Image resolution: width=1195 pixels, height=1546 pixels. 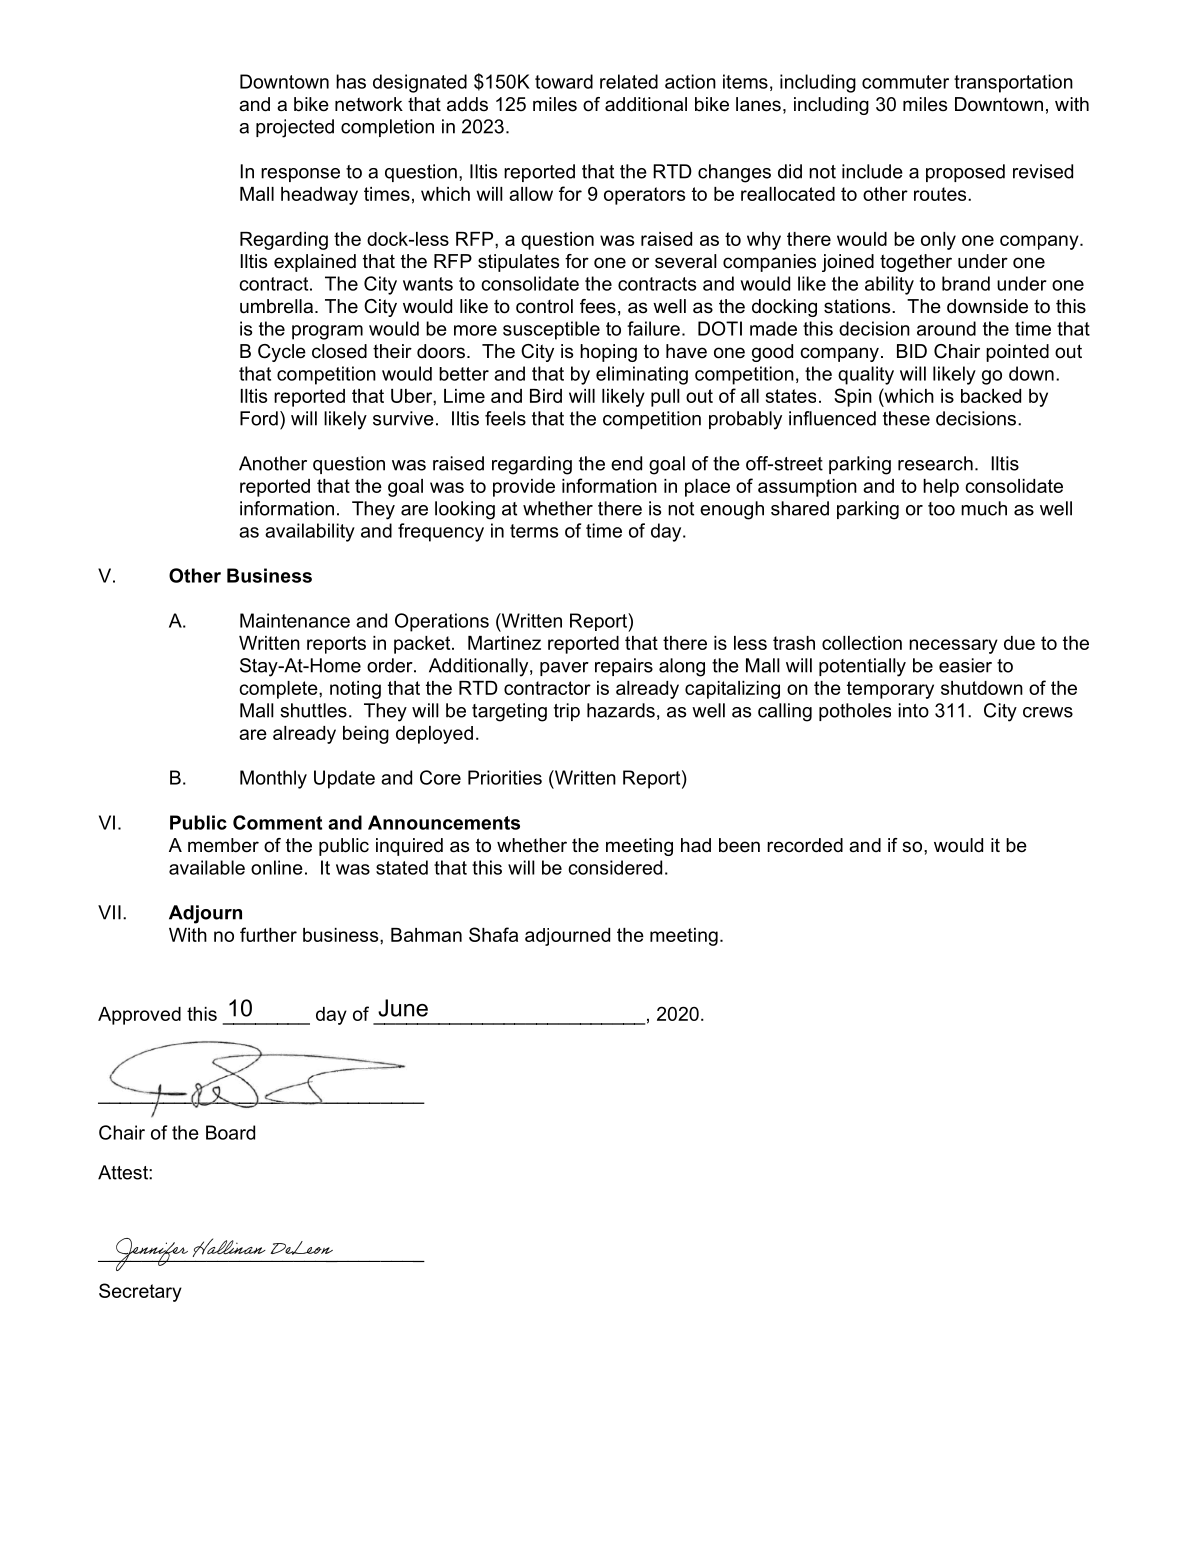 What do you see at coordinates (230, 1132) in the screenshot?
I see `Board` at bounding box center [230, 1132].
